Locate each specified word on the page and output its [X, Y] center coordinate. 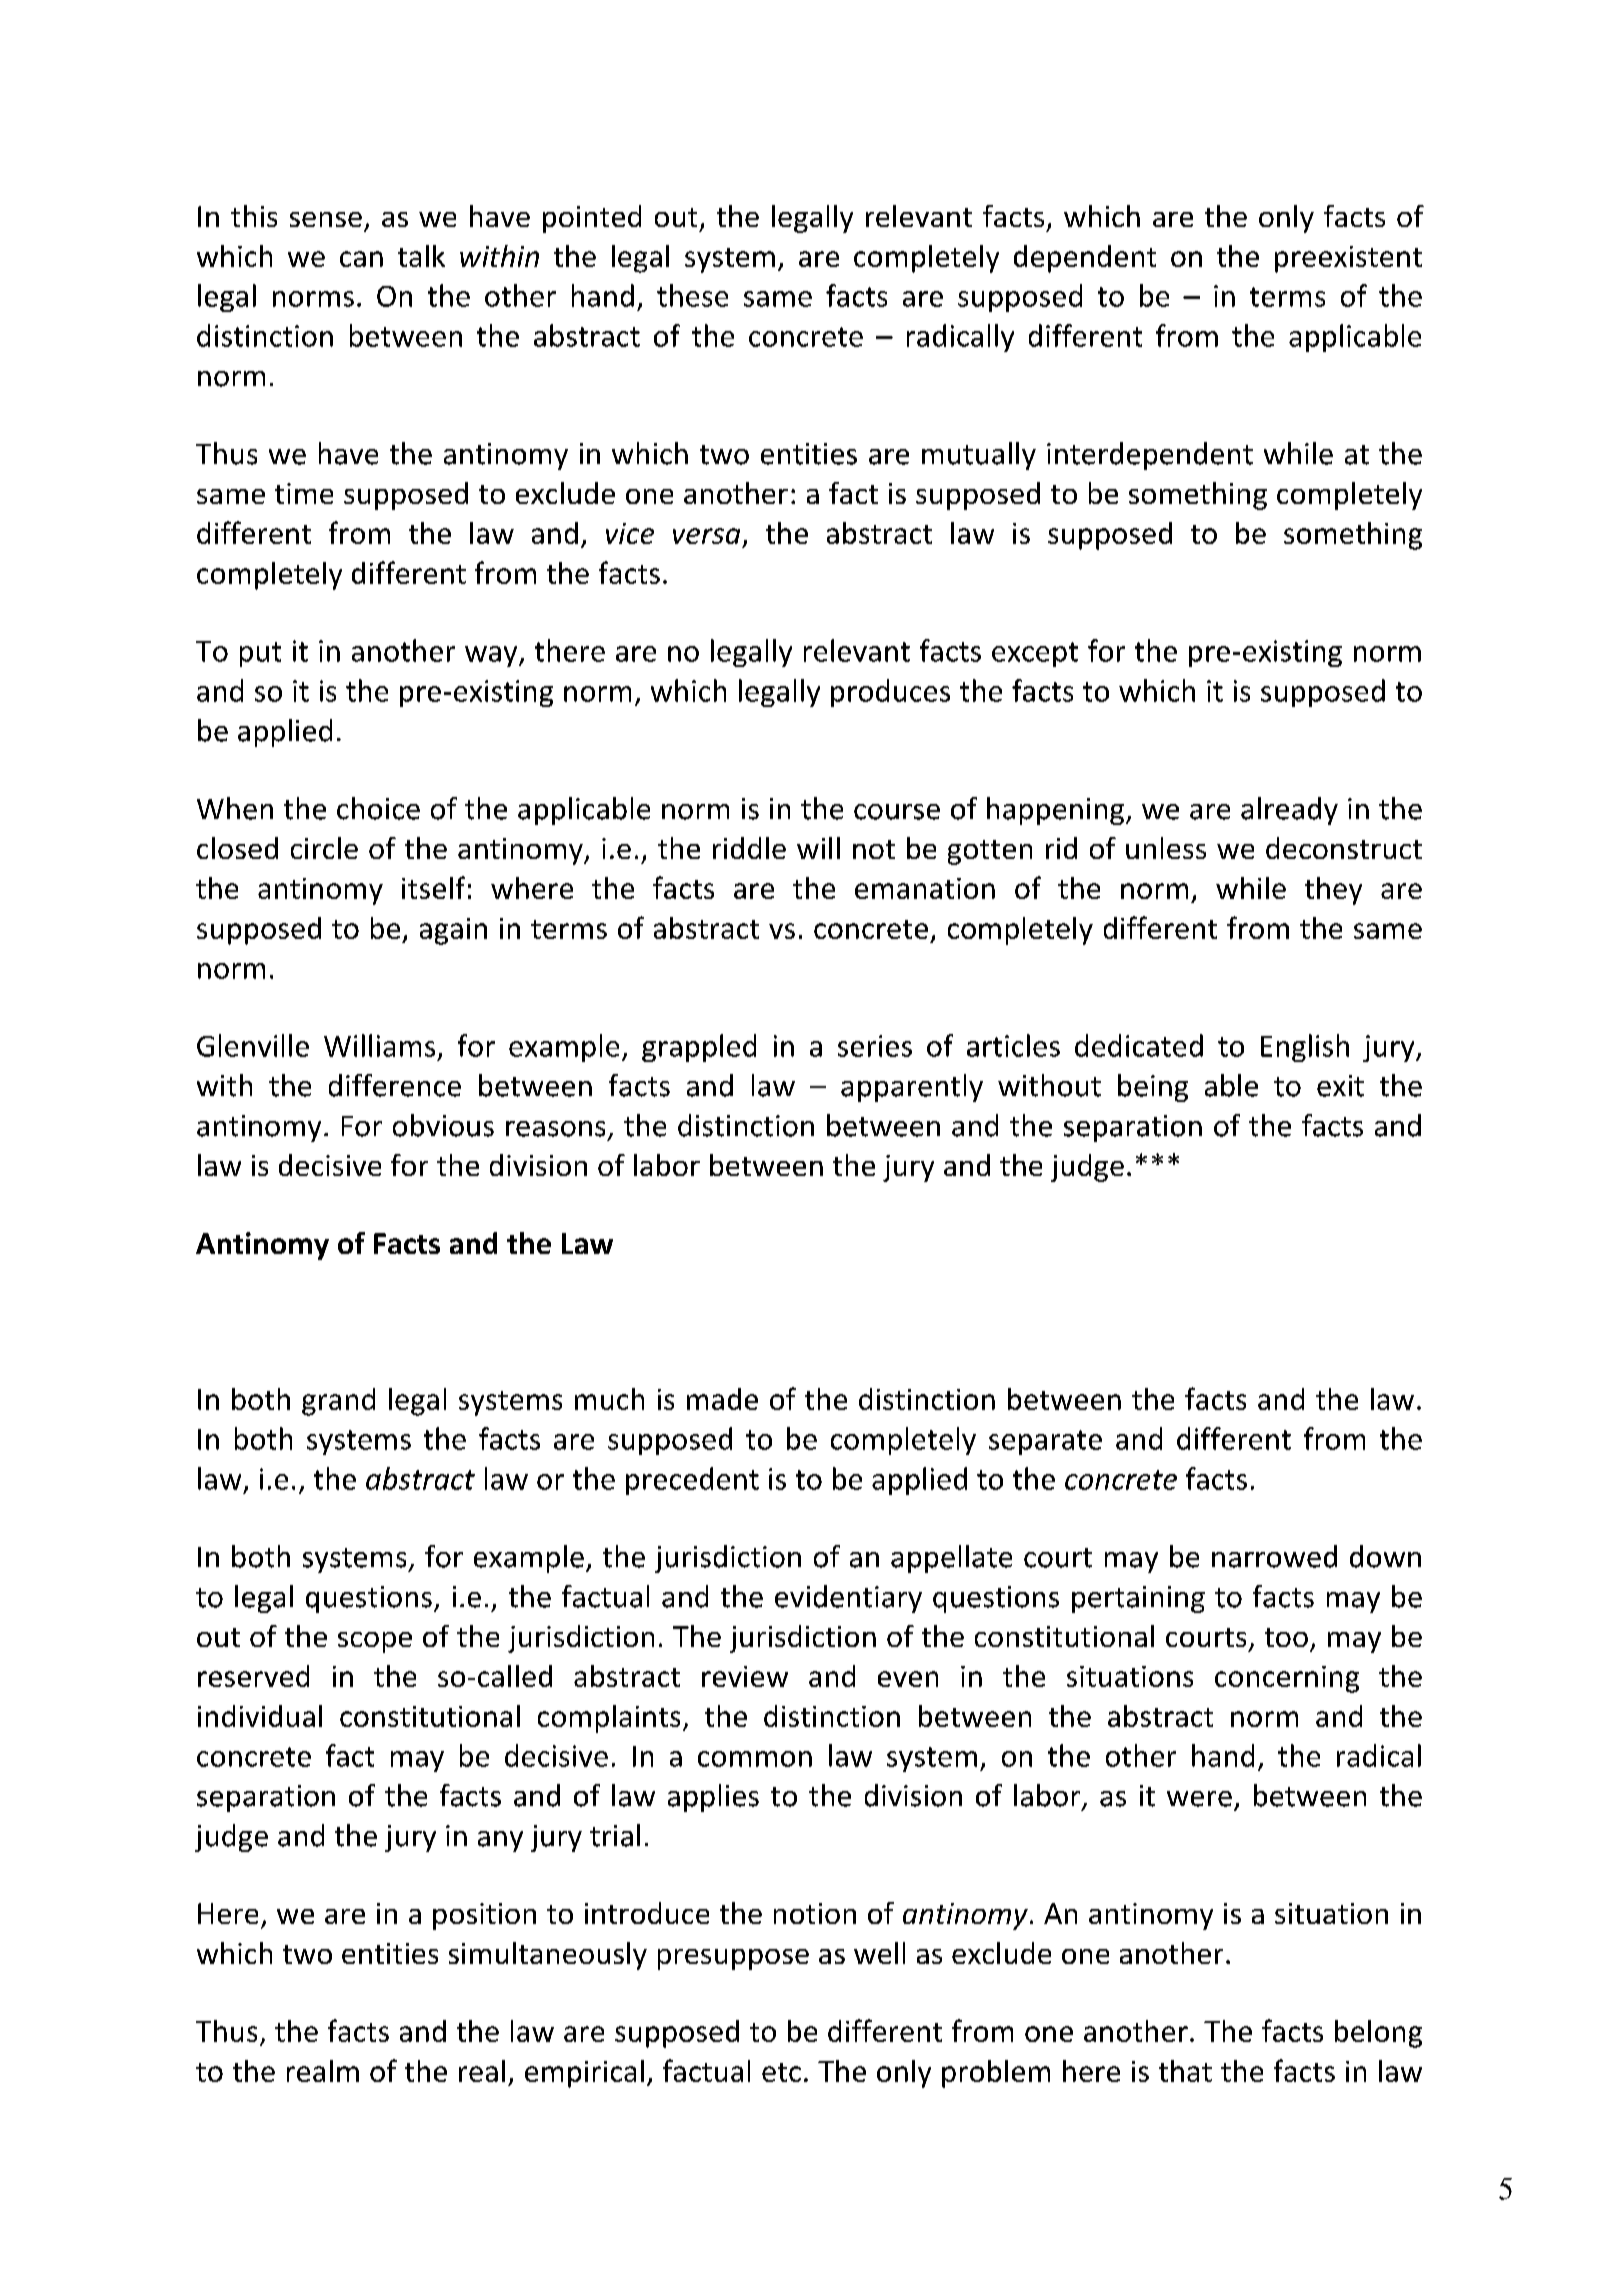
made [722, 1399]
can [361, 259]
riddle [749, 848]
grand [338, 1402]
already [1289, 811]
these [692, 295]
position [484, 1916]
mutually [979, 456]
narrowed [1274, 1556]
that [1185, 2071]
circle [324, 848]
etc [781, 2072]
